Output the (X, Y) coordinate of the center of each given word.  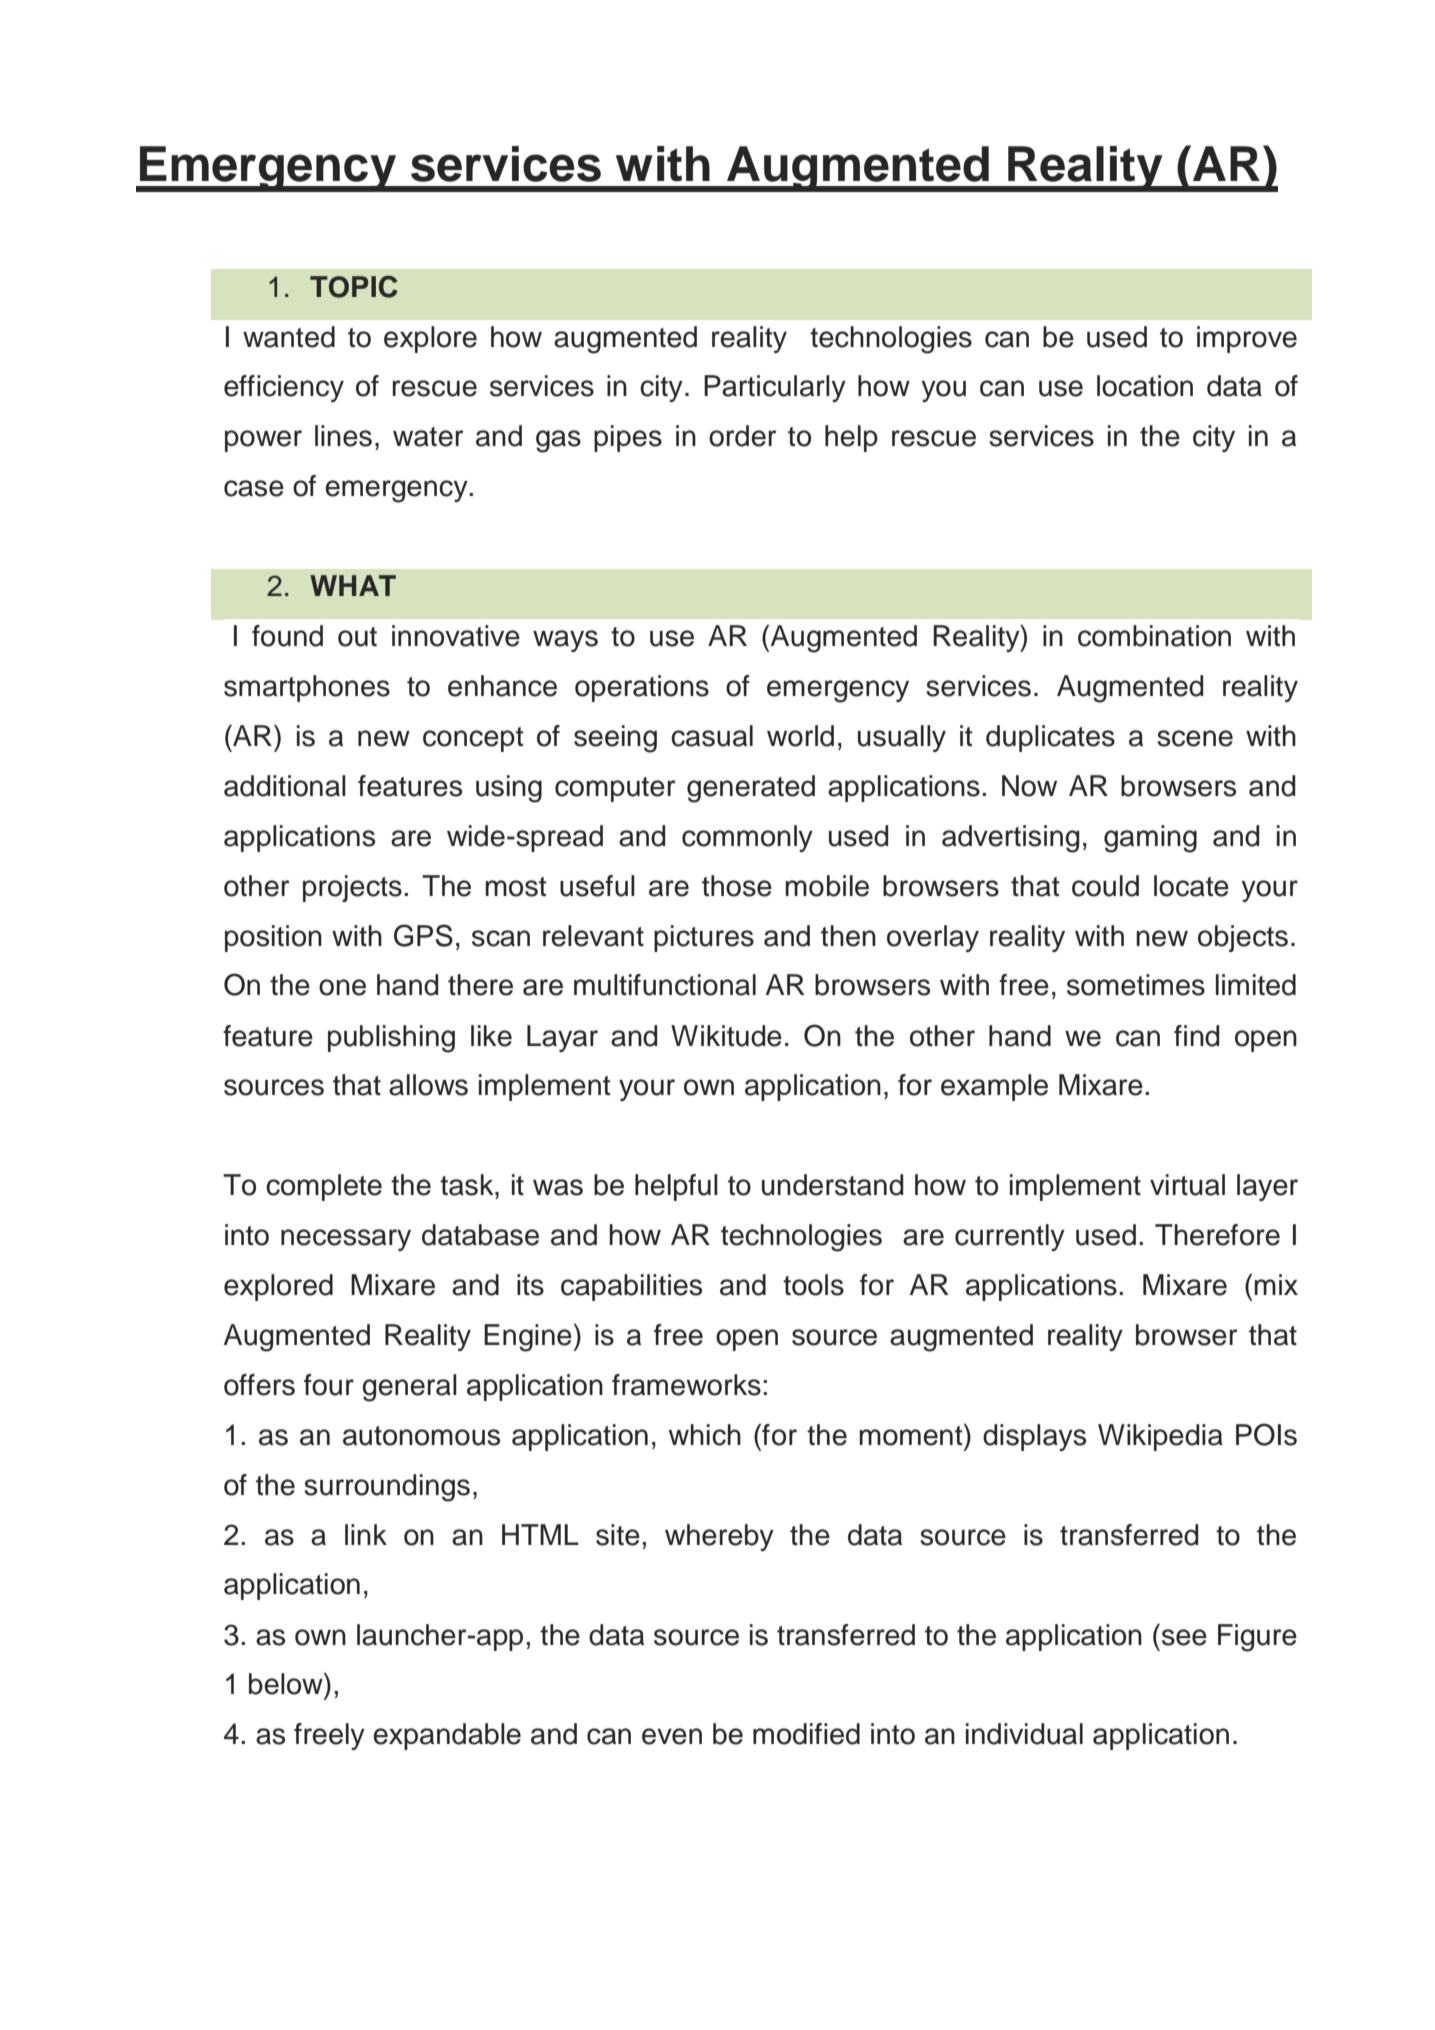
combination (1154, 636)
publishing (391, 1039)
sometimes (1136, 985)
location (1145, 386)
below (287, 1683)
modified (806, 1734)
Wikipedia (1160, 1437)
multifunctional (665, 985)
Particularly (775, 388)
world (800, 736)
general (409, 1388)
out (357, 637)
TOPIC (354, 286)
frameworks (686, 1385)
